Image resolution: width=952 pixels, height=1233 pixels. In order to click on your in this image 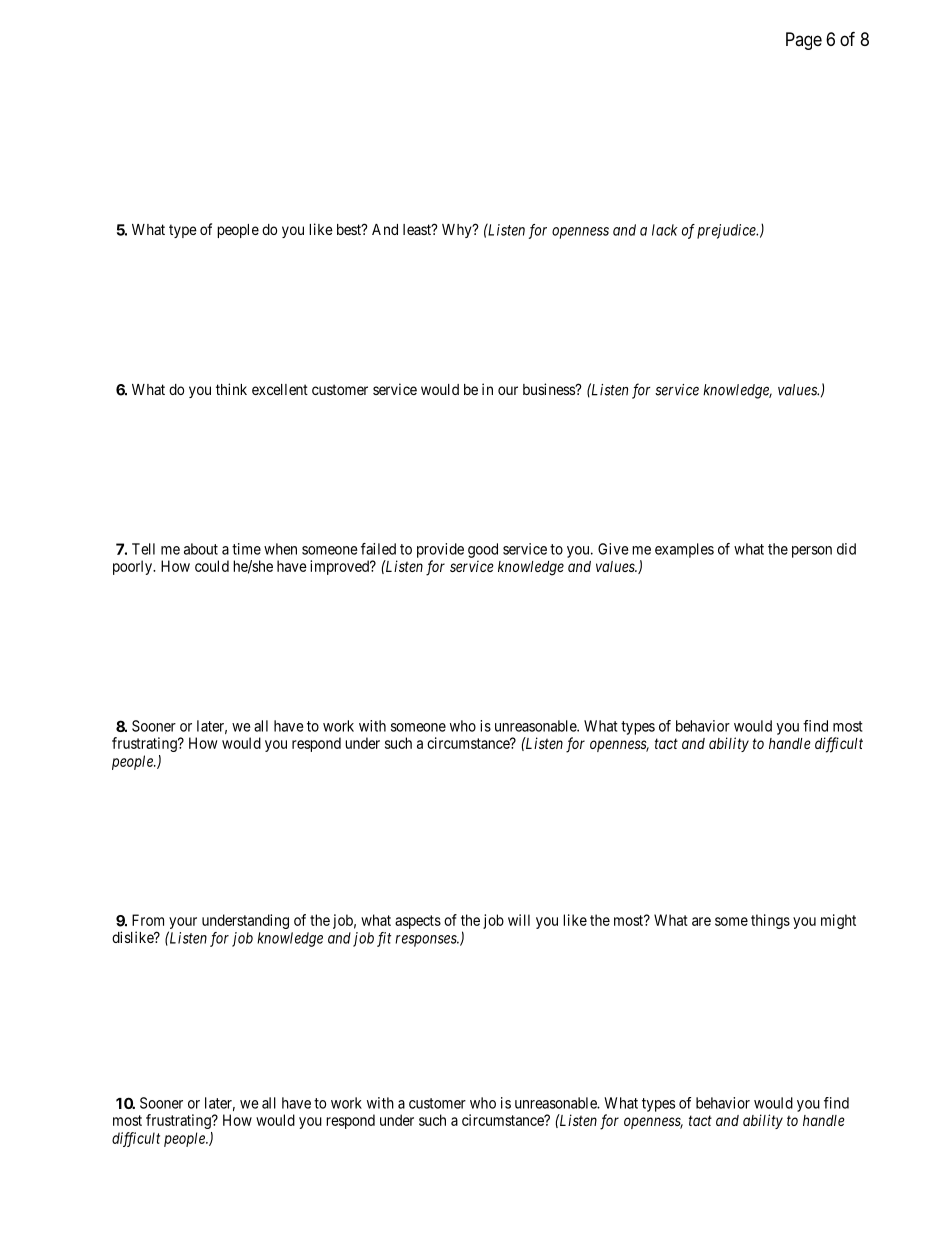, I will do `click(182, 924)`.
